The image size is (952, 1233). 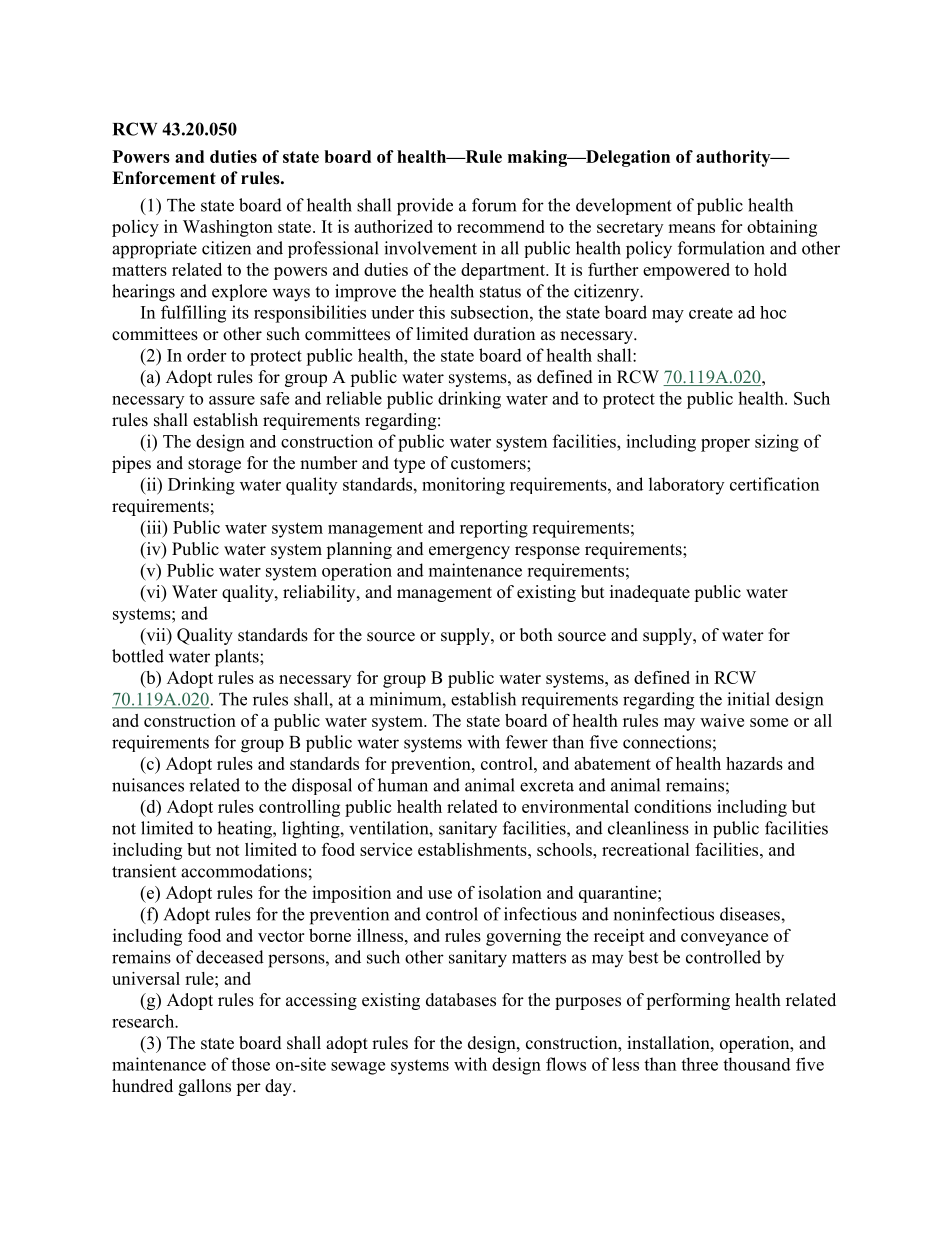 What do you see at coordinates (650, 593) in the screenshot?
I see `inadequate` at bounding box center [650, 593].
